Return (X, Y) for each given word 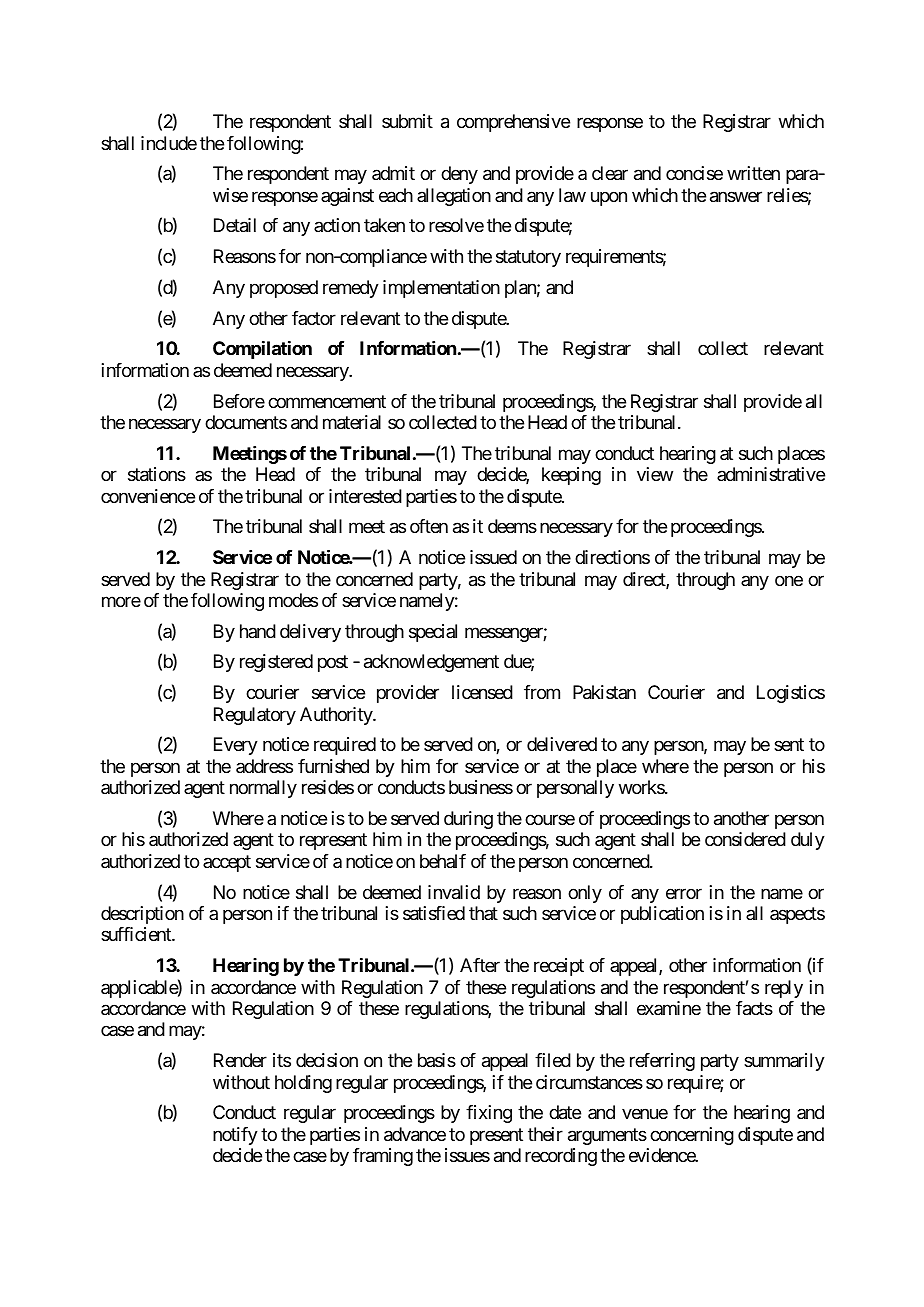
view (655, 474)
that (483, 913)
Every (236, 746)
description (142, 915)
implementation (441, 289)
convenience (148, 496)
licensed (482, 692)
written (753, 173)
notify (235, 1136)
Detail (235, 225)
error (684, 893)
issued (493, 557)
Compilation (262, 350)
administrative (771, 474)
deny (459, 175)
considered (745, 839)
